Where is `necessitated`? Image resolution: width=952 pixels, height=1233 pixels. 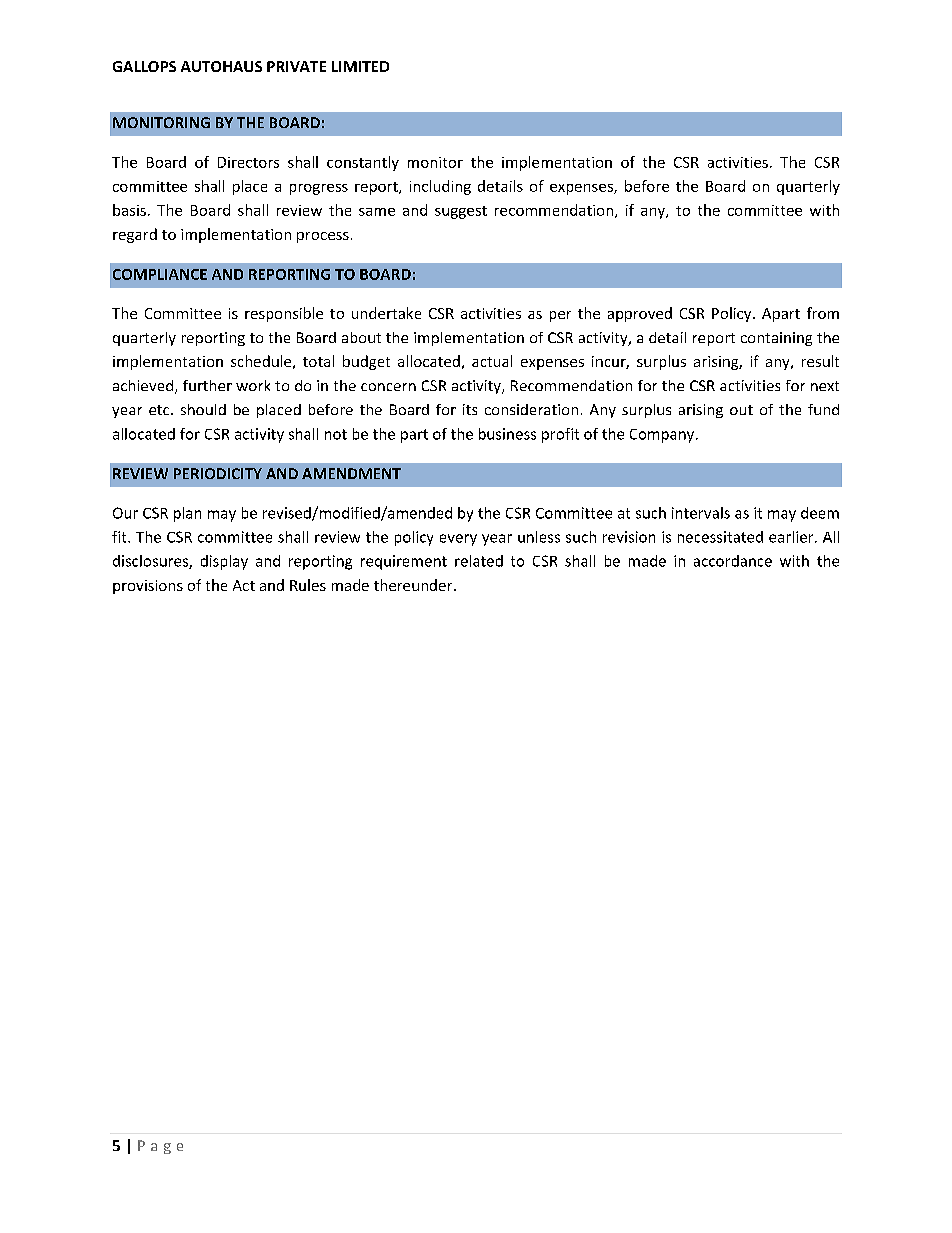
necessitated is located at coordinates (720, 537).
